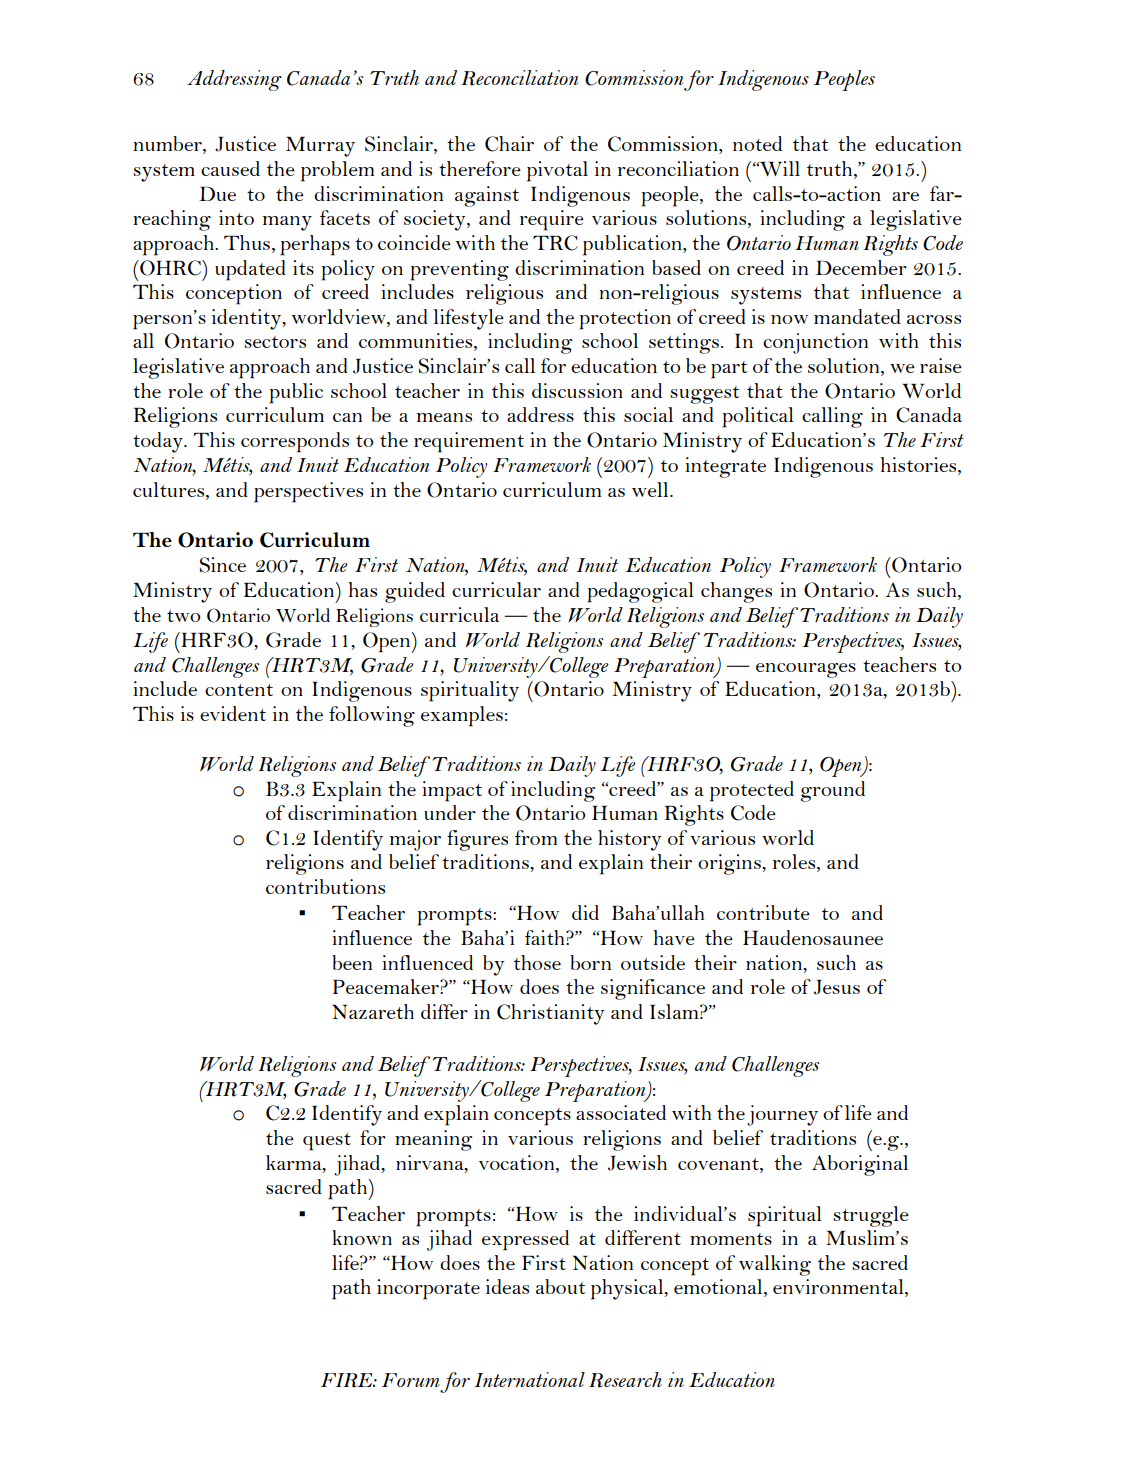  Describe the element at coordinates (640, 592) in the page. I see `pedagogical` at that location.
